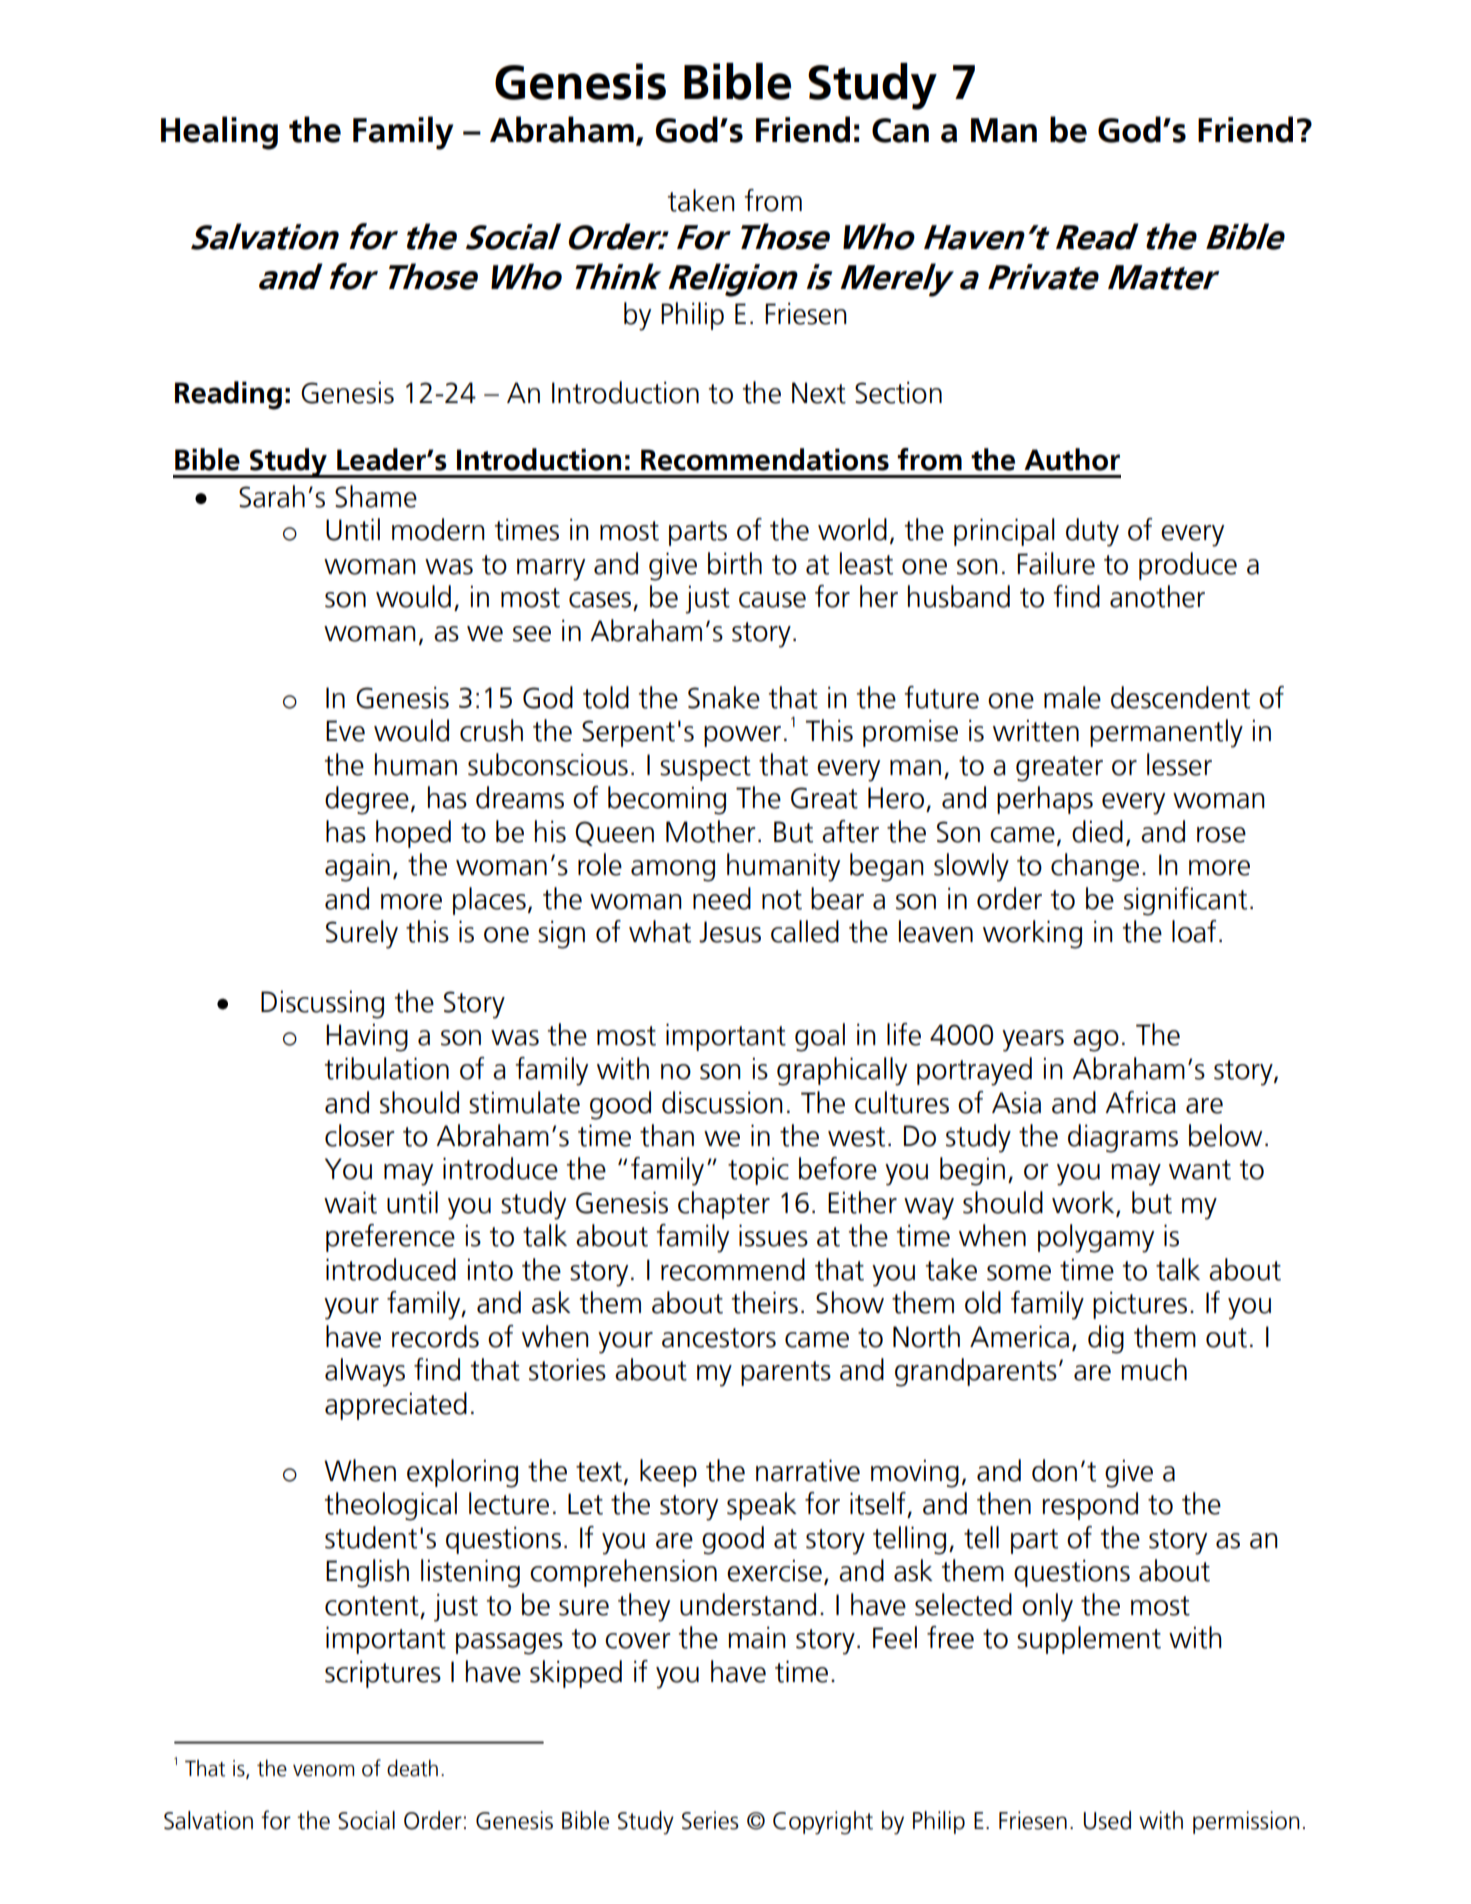 The width and height of the screenshot is (1471, 1904). I want to click on Section, so click(898, 392).
